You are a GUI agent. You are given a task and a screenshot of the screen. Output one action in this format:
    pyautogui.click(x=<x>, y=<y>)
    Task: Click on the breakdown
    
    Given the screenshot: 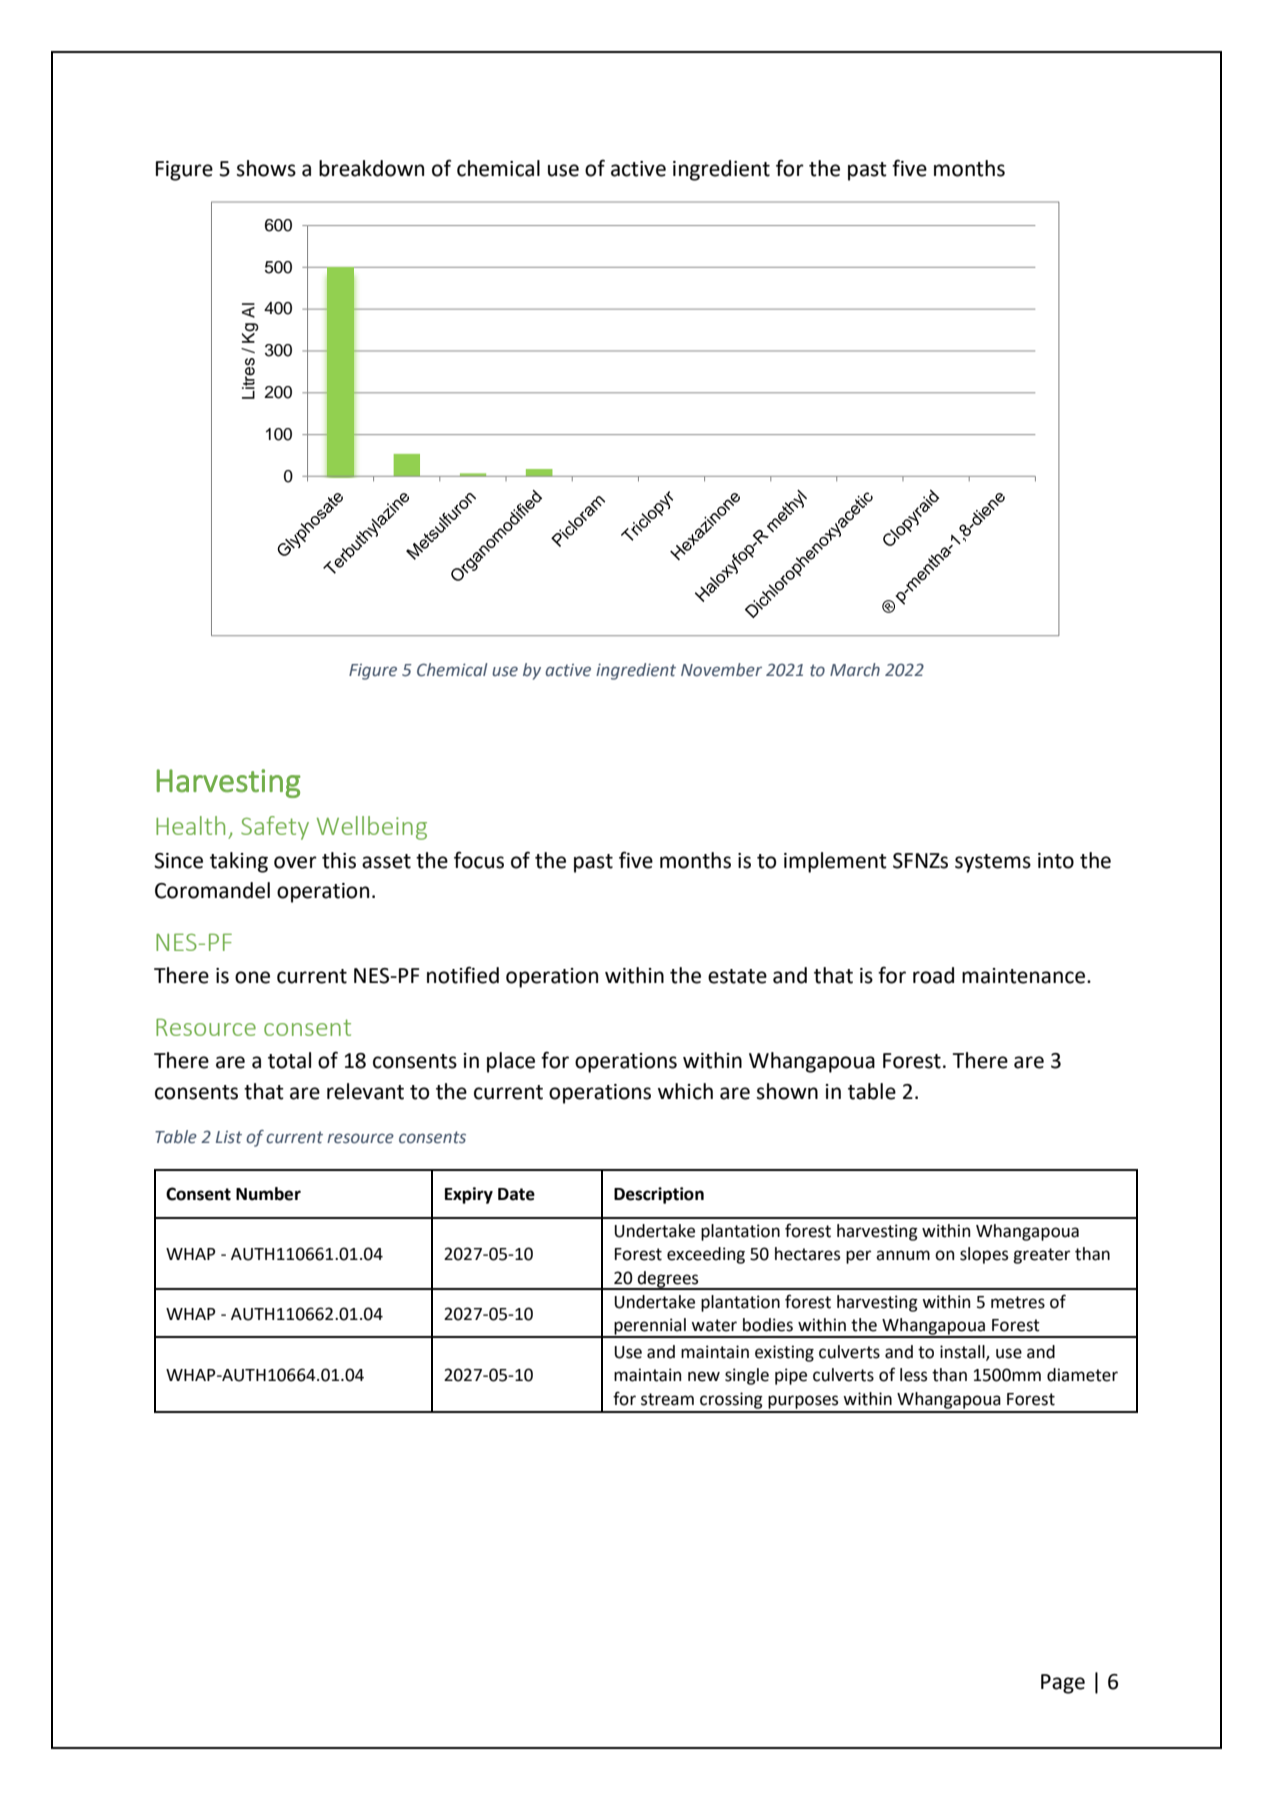 What is the action you would take?
    pyautogui.click(x=371, y=168)
